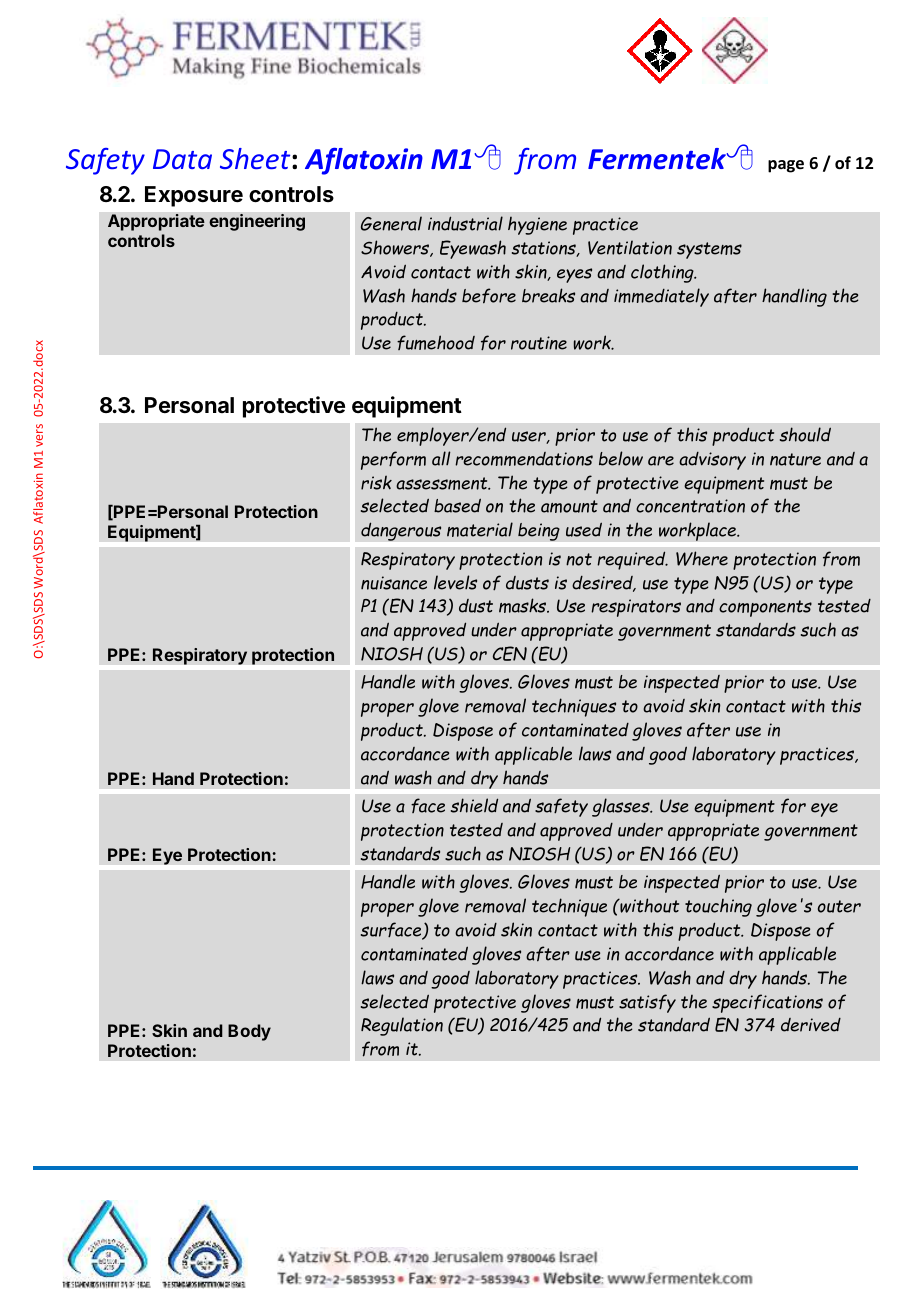 The width and height of the document is (924, 1308). What do you see at coordinates (537, 225) in the document?
I see `hygiene` at bounding box center [537, 225].
